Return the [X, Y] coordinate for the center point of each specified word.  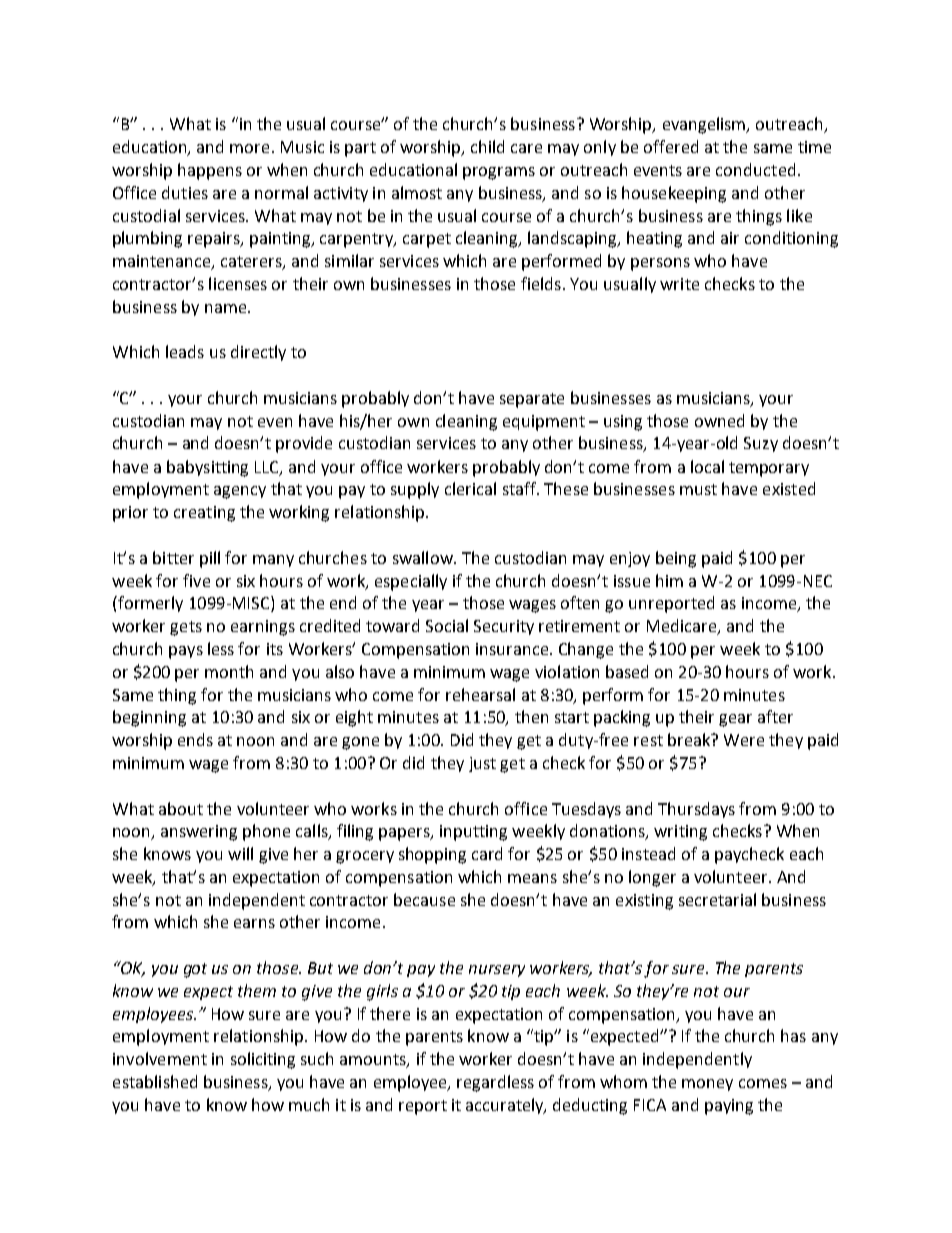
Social [447, 625]
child [487, 146]
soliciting [263, 1060]
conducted [755, 169]
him [669, 580]
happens [210, 171]
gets [186, 628]
